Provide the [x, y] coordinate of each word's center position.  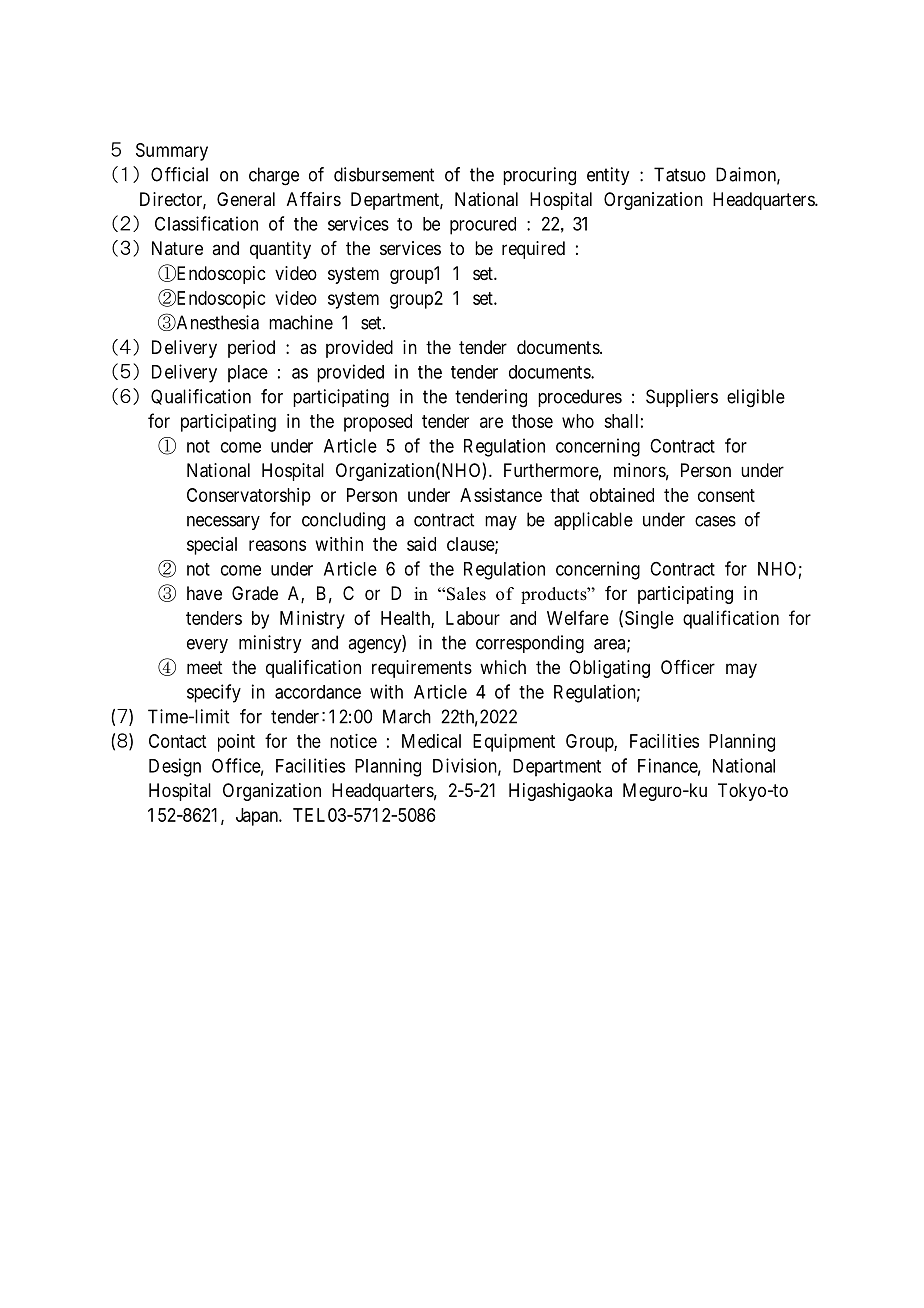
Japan [258, 817]
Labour [473, 618]
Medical [431, 741]
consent [726, 495]
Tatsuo [680, 174]
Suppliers [682, 398]
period [251, 349]
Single [649, 620]
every [207, 646]
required [533, 250]
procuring [539, 176]
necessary [223, 523]
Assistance [501, 495]
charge [274, 176]
